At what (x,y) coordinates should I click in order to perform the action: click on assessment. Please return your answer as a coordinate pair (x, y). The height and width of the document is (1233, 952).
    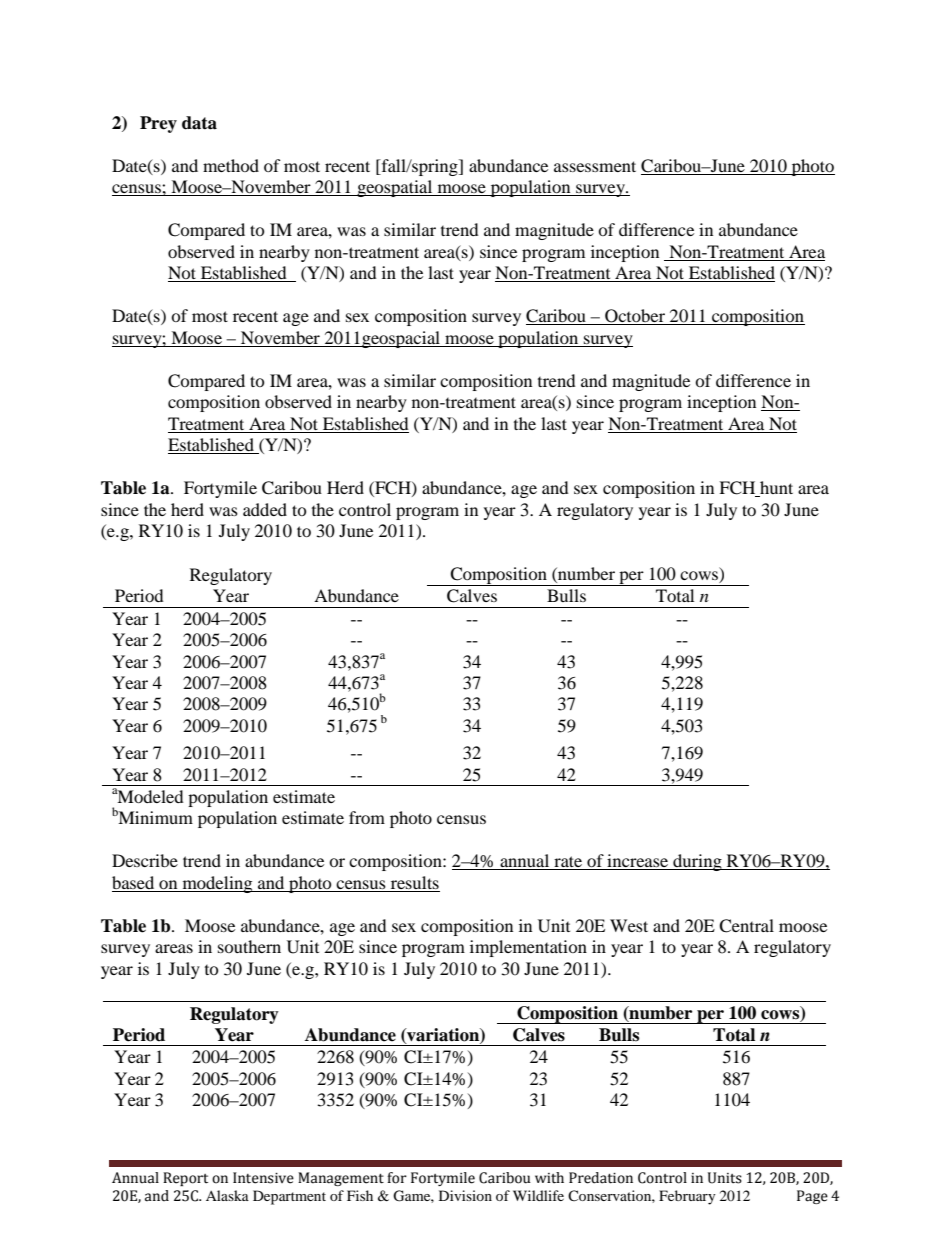
    Looking at the image, I should click on (595, 166).
